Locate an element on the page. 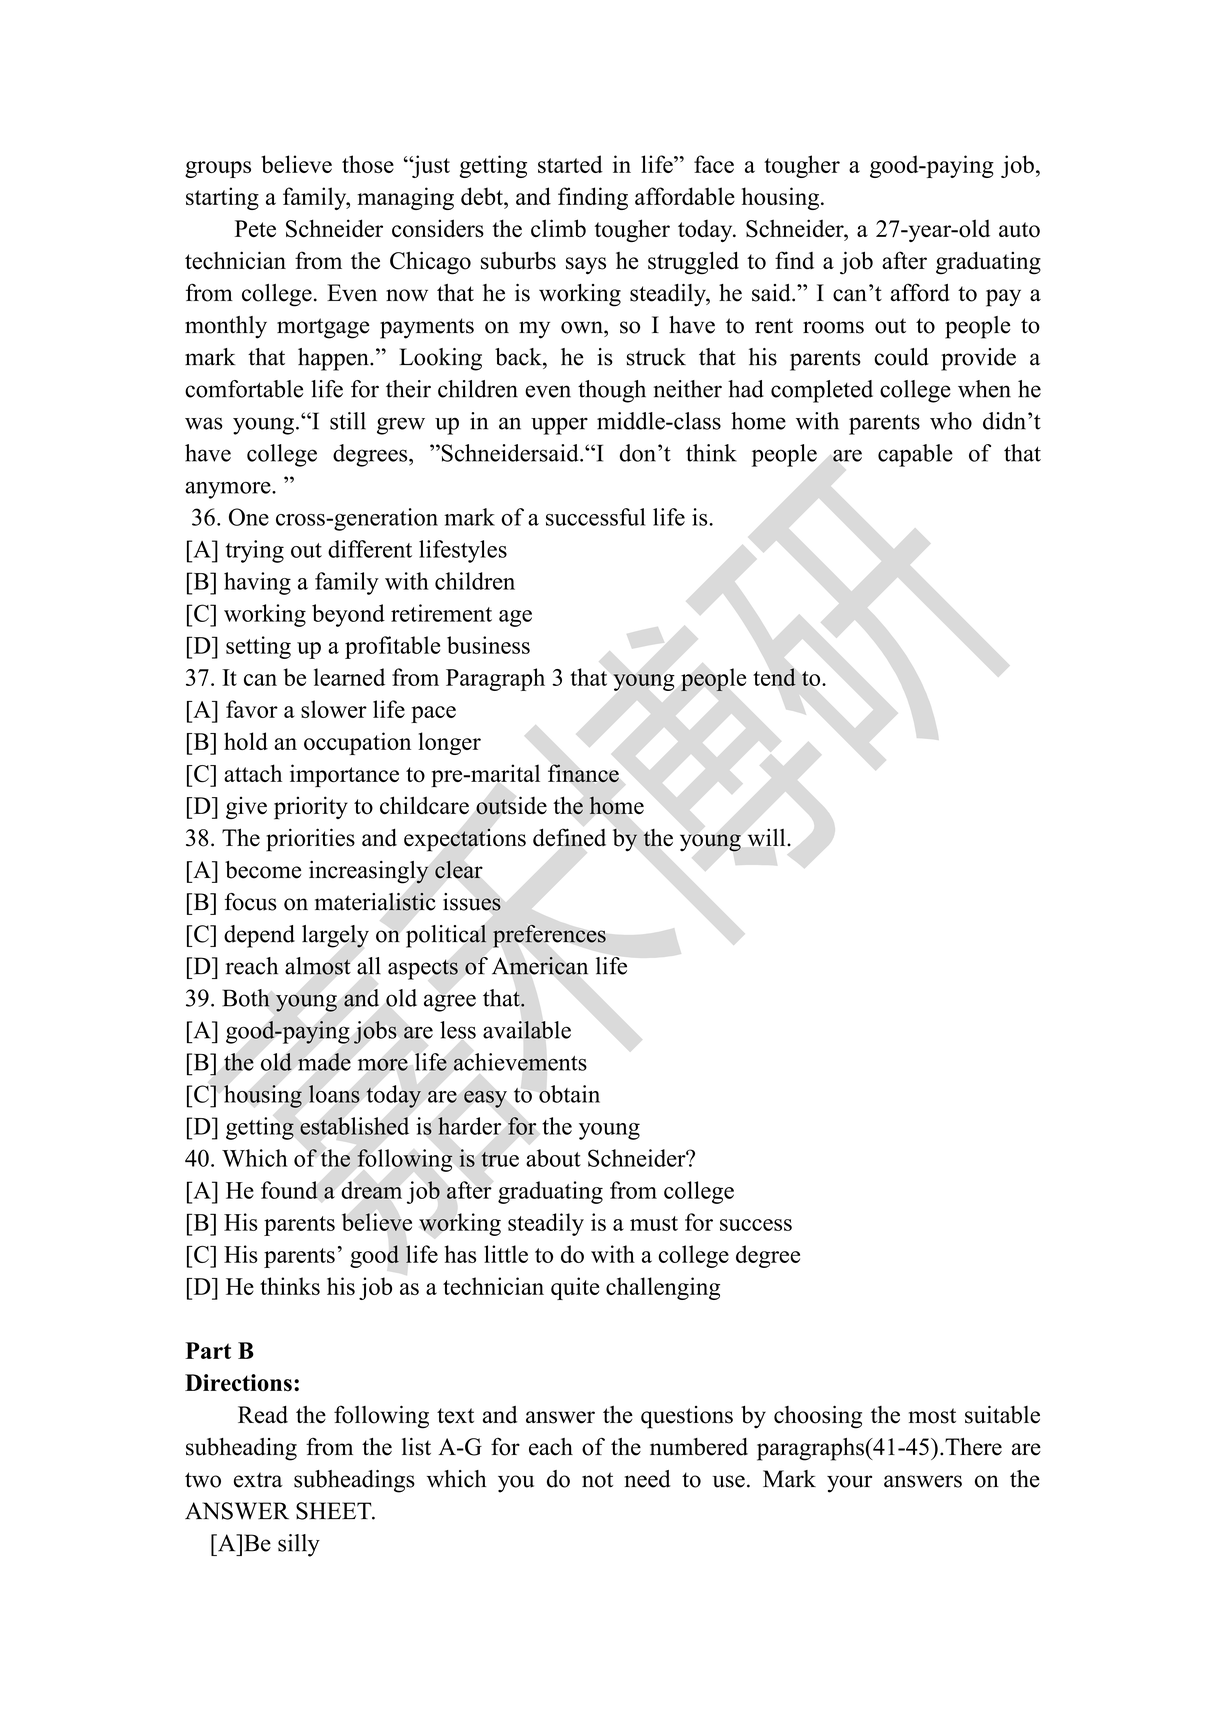  auto is located at coordinates (1019, 230).
